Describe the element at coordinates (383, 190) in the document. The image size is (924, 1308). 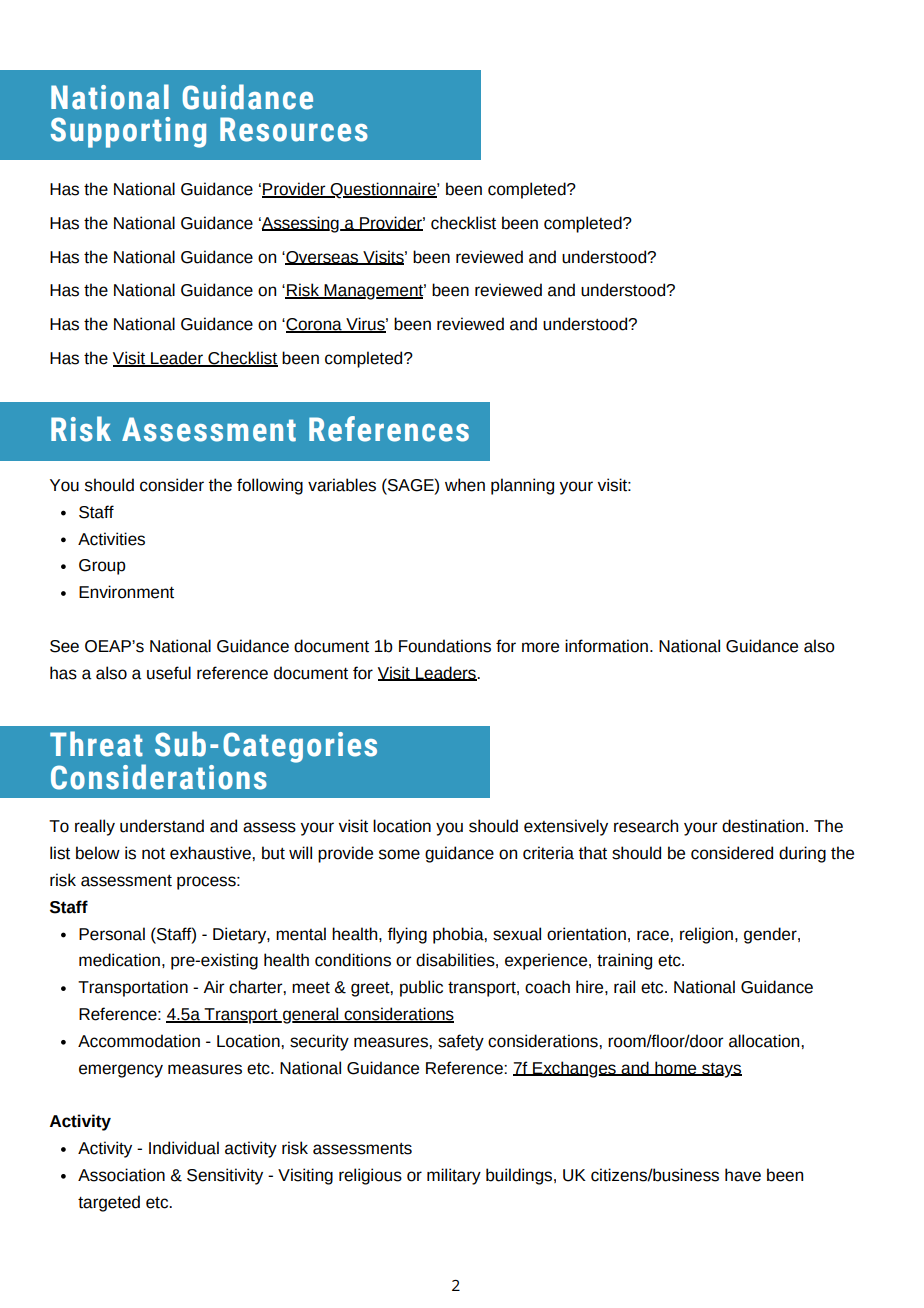
I see `Questionnaire` at that location.
